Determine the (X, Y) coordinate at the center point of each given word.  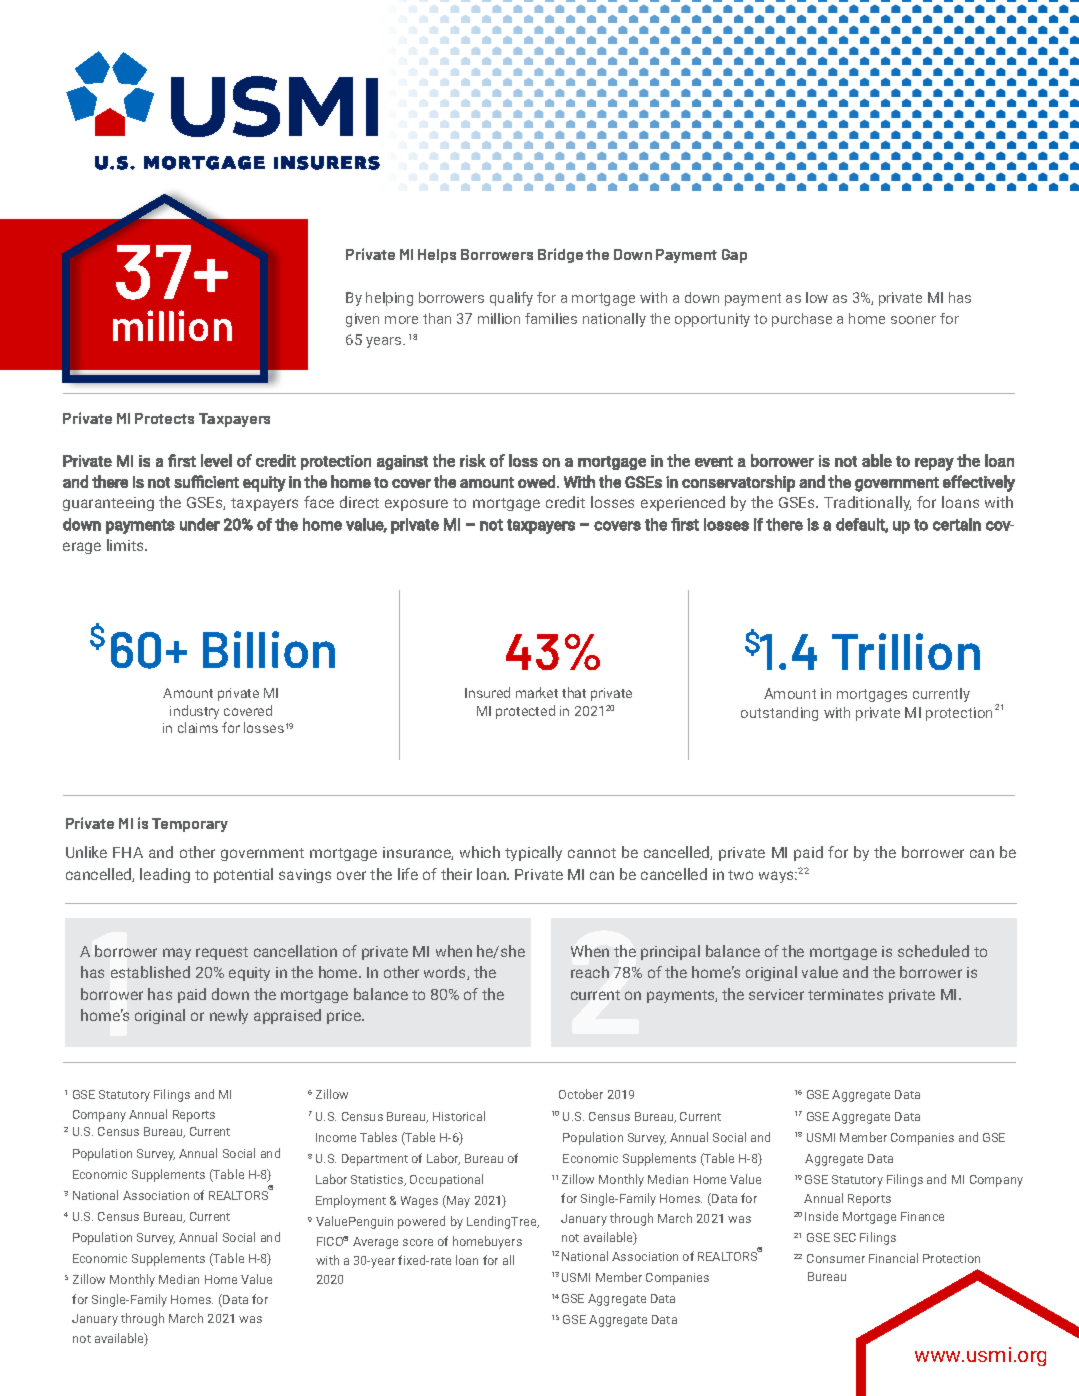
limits (127, 545)
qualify (511, 299)
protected (525, 712)
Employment (351, 1201)
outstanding (779, 714)
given (362, 320)
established (150, 972)
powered (421, 1222)
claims (198, 727)
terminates (845, 994)
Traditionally (867, 503)
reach (590, 972)
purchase (802, 320)
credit (565, 502)
